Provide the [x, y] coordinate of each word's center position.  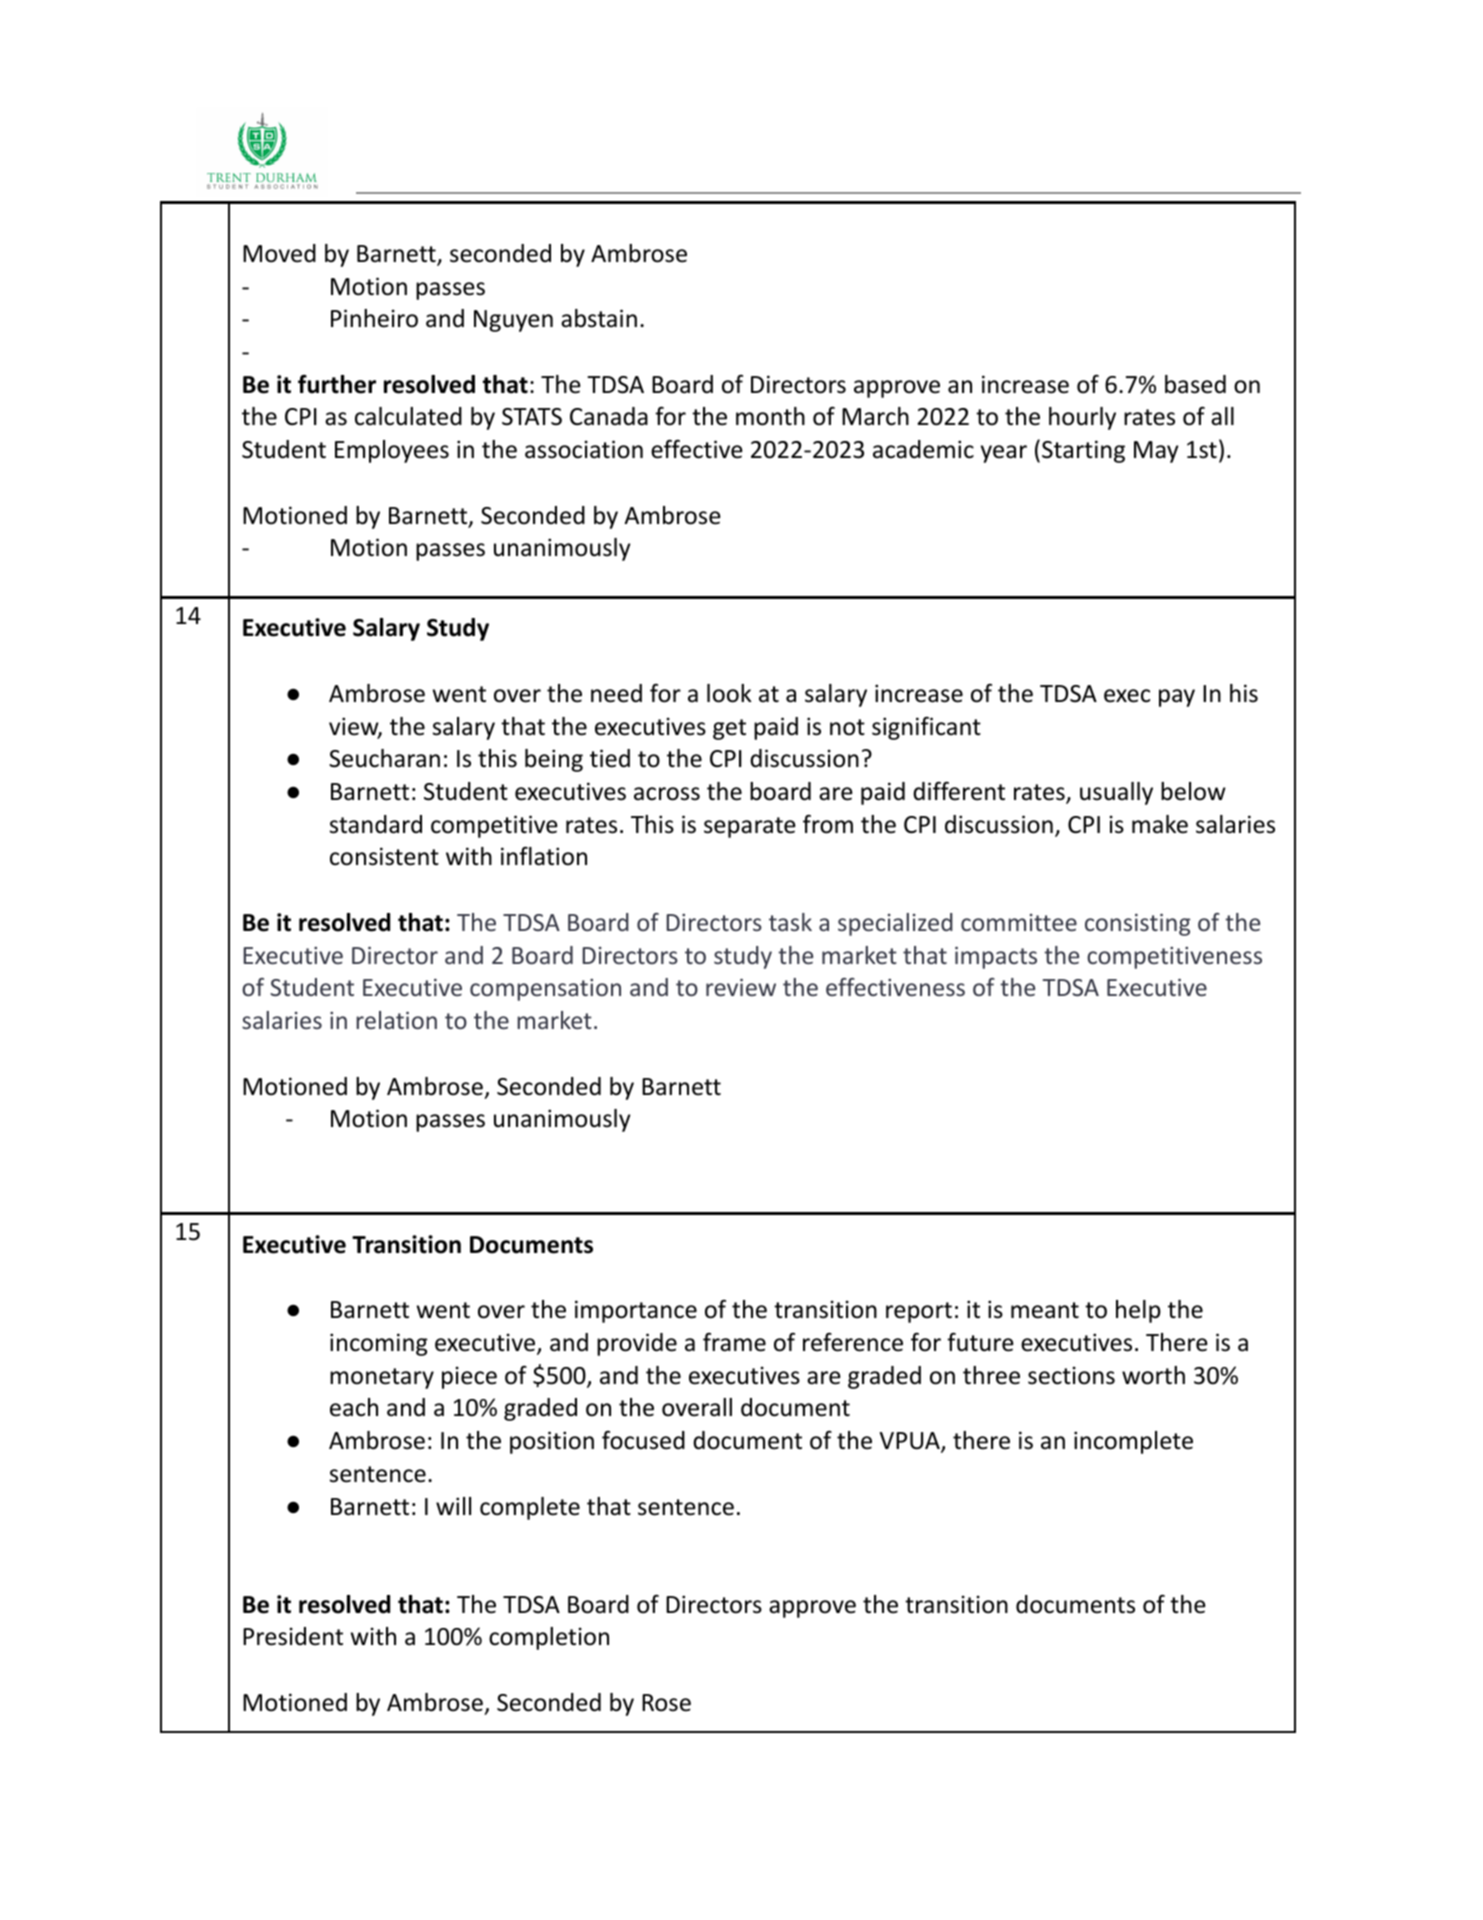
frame [734, 1342]
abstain [599, 318]
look [729, 693]
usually [1116, 793]
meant [1045, 1310]
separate [750, 827]
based [1195, 384]
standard [376, 824]
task [790, 922]
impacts [996, 957]
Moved [279, 253]
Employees [392, 451]
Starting [1083, 451]
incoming [379, 1344]
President [293, 1636]
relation [396, 1020]
